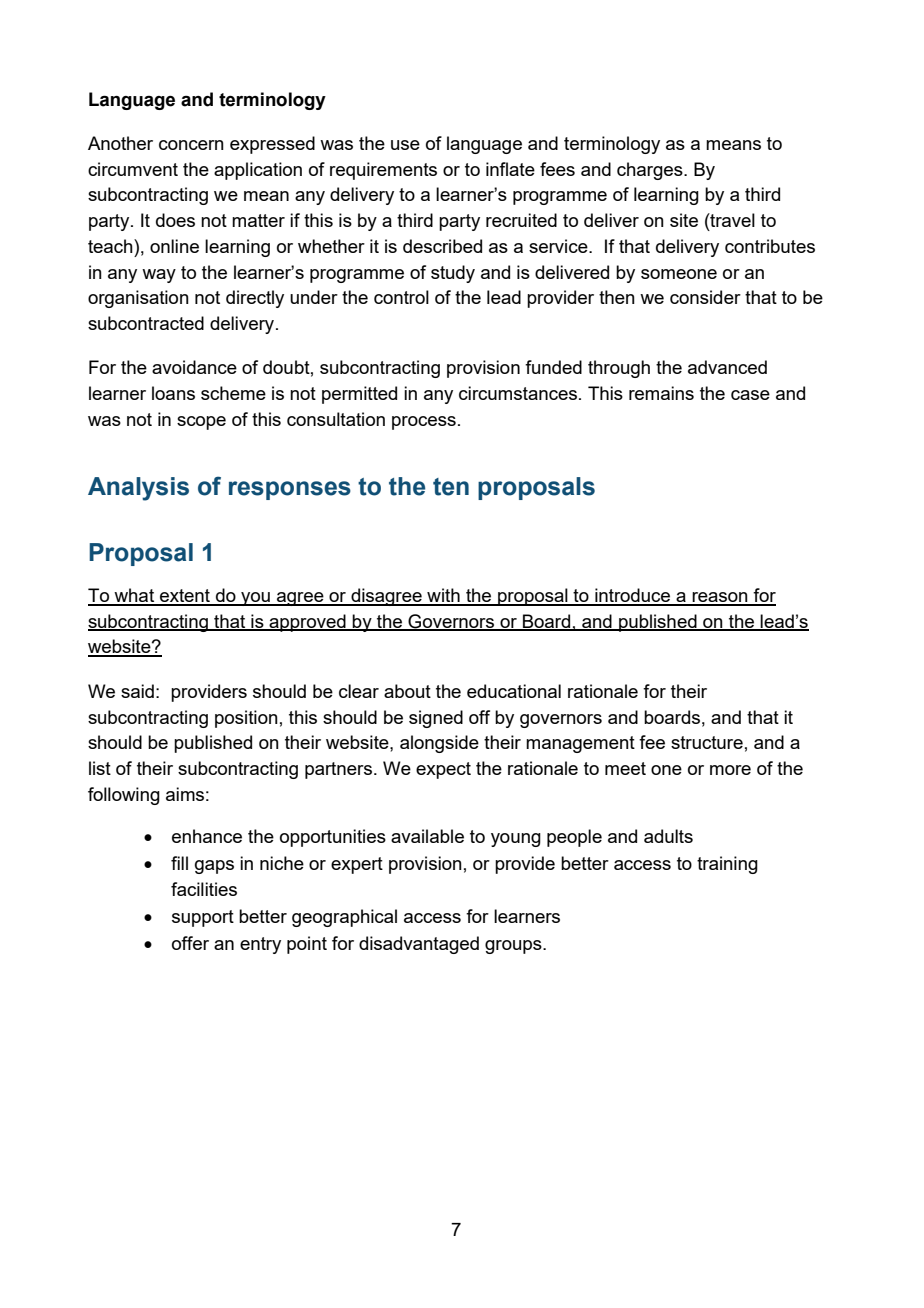  What do you see at coordinates (651, 171) in the document?
I see `charges` at bounding box center [651, 171].
